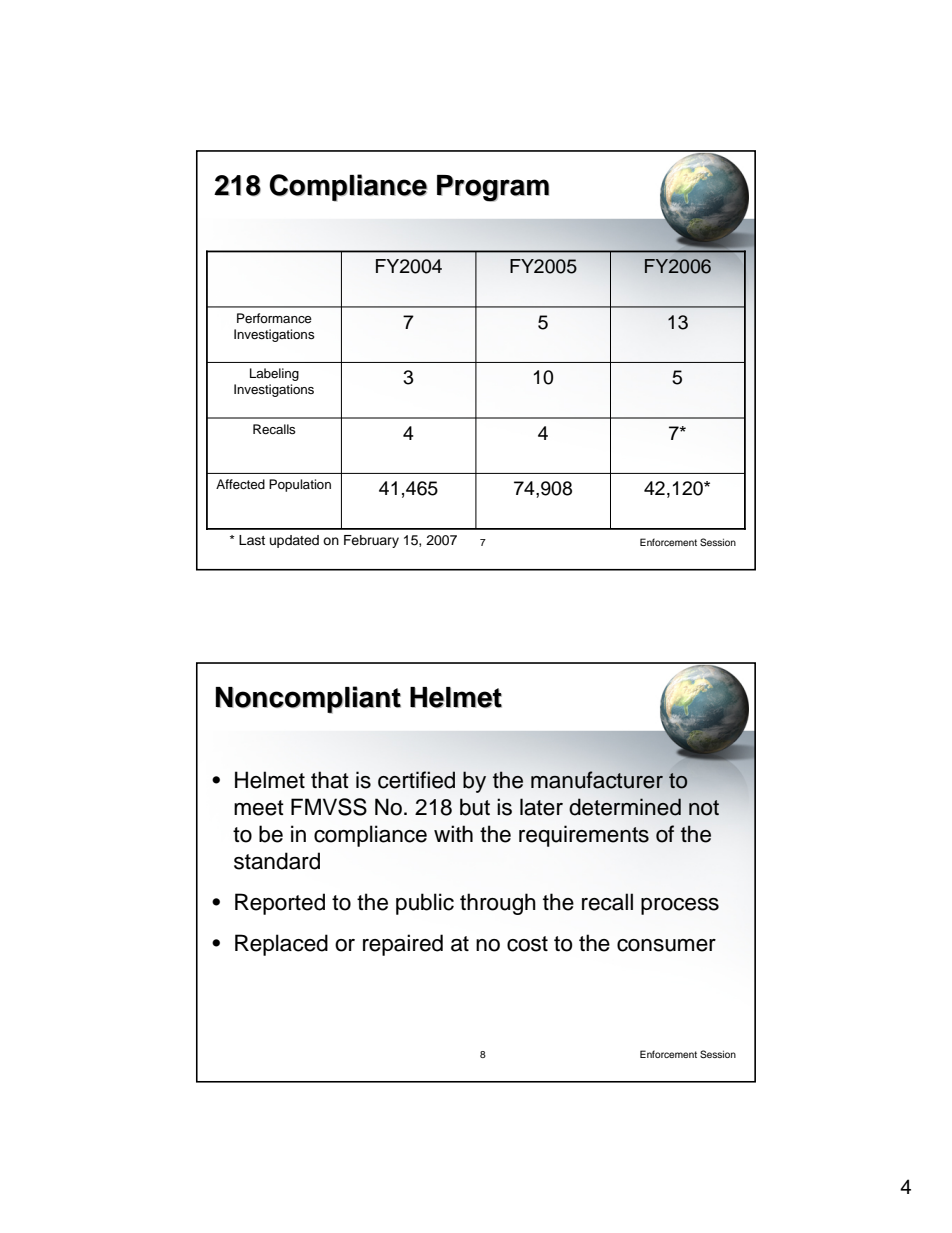 The width and height of the screenshot is (952, 1233). Describe the element at coordinates (274, 374) in the screenshot. I see `Labeling` at that location.
